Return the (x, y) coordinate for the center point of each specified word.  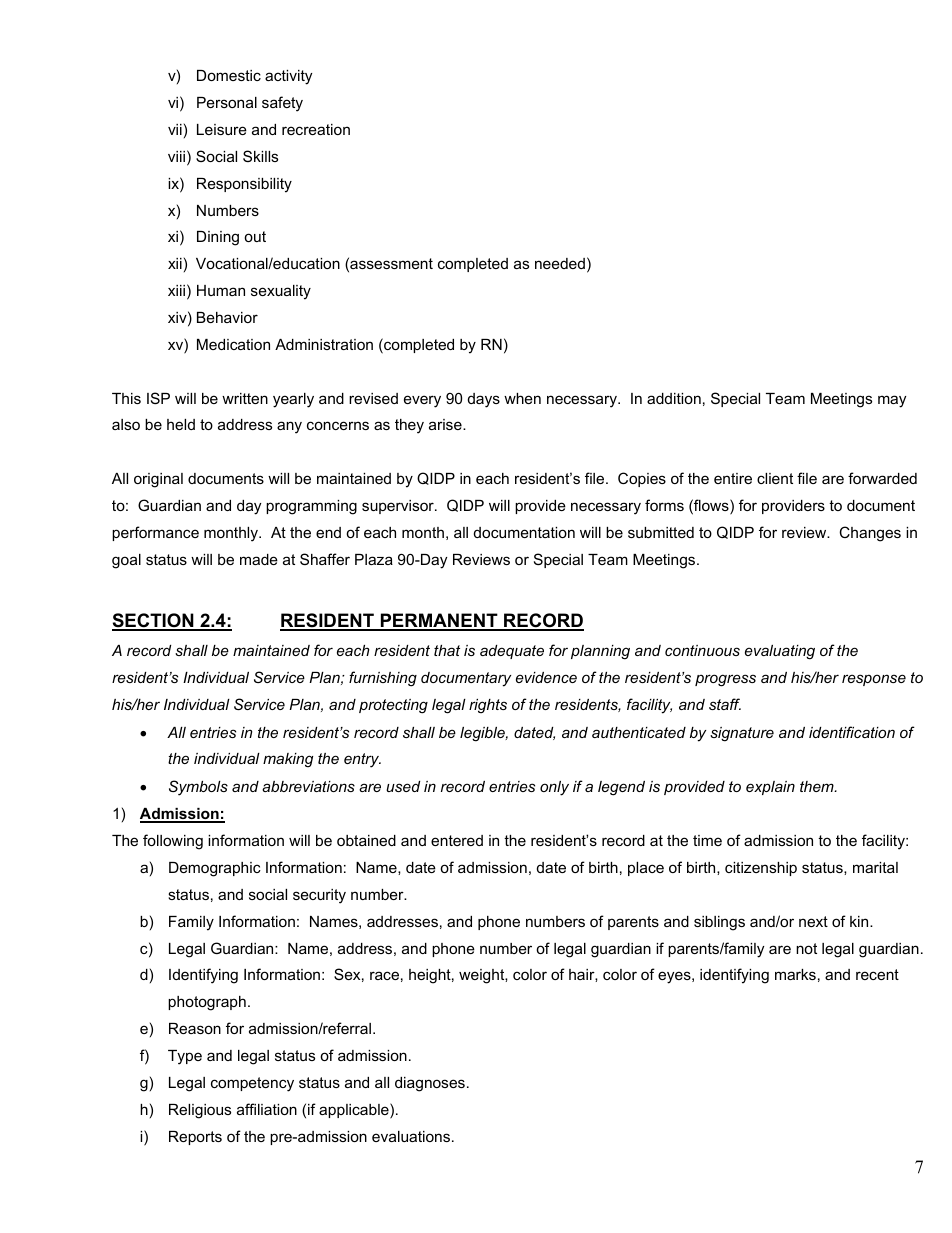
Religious (200, 1111)
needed (560, 263)
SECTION (154, 621)
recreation (316, 129)
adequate (512, 652)
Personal (227, 102)
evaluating (780, 652)
